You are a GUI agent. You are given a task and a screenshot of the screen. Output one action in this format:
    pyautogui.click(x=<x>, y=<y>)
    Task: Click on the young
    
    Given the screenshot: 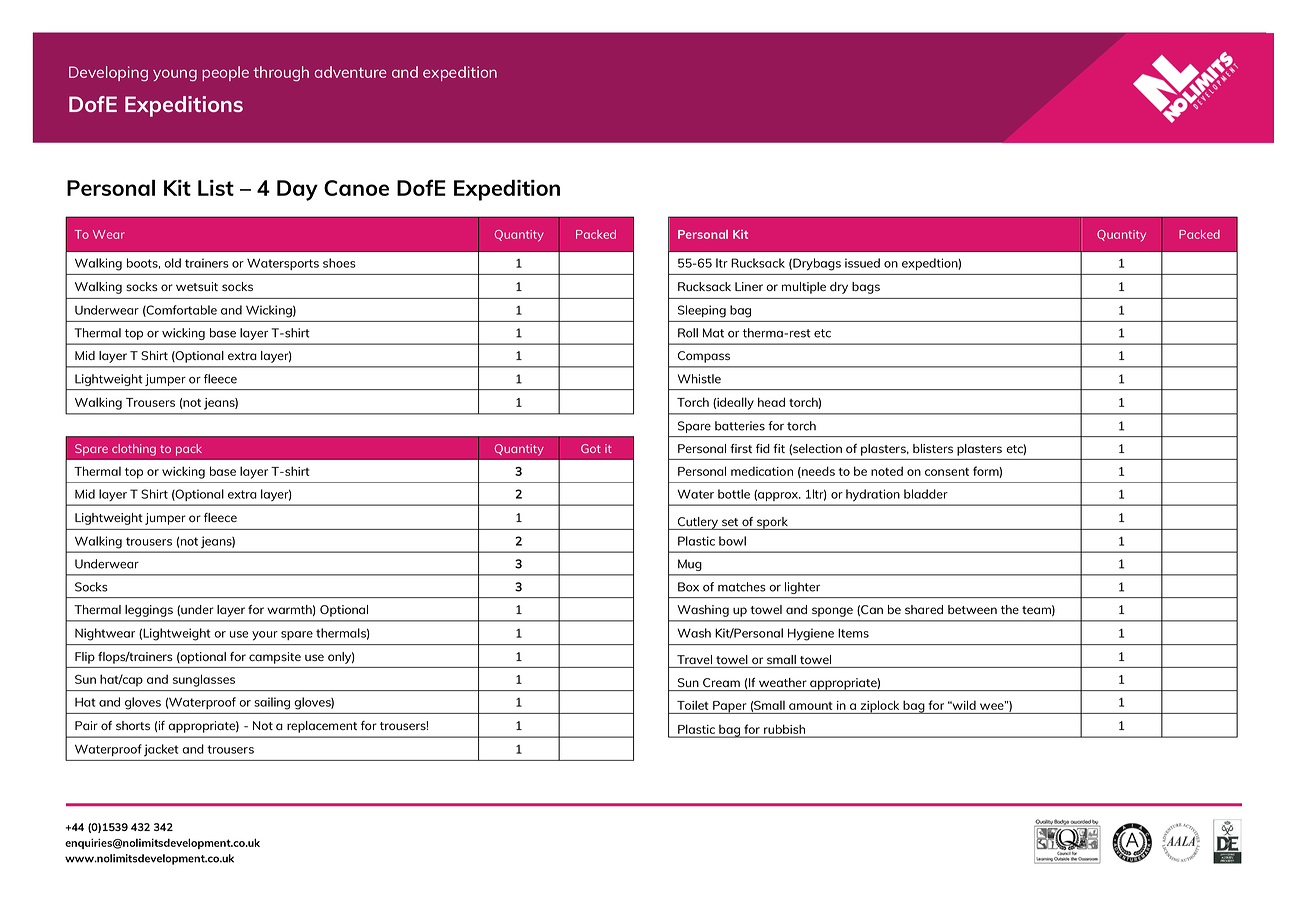 What is the action you would take?
    pyautogui.click(x=175, y=75)
